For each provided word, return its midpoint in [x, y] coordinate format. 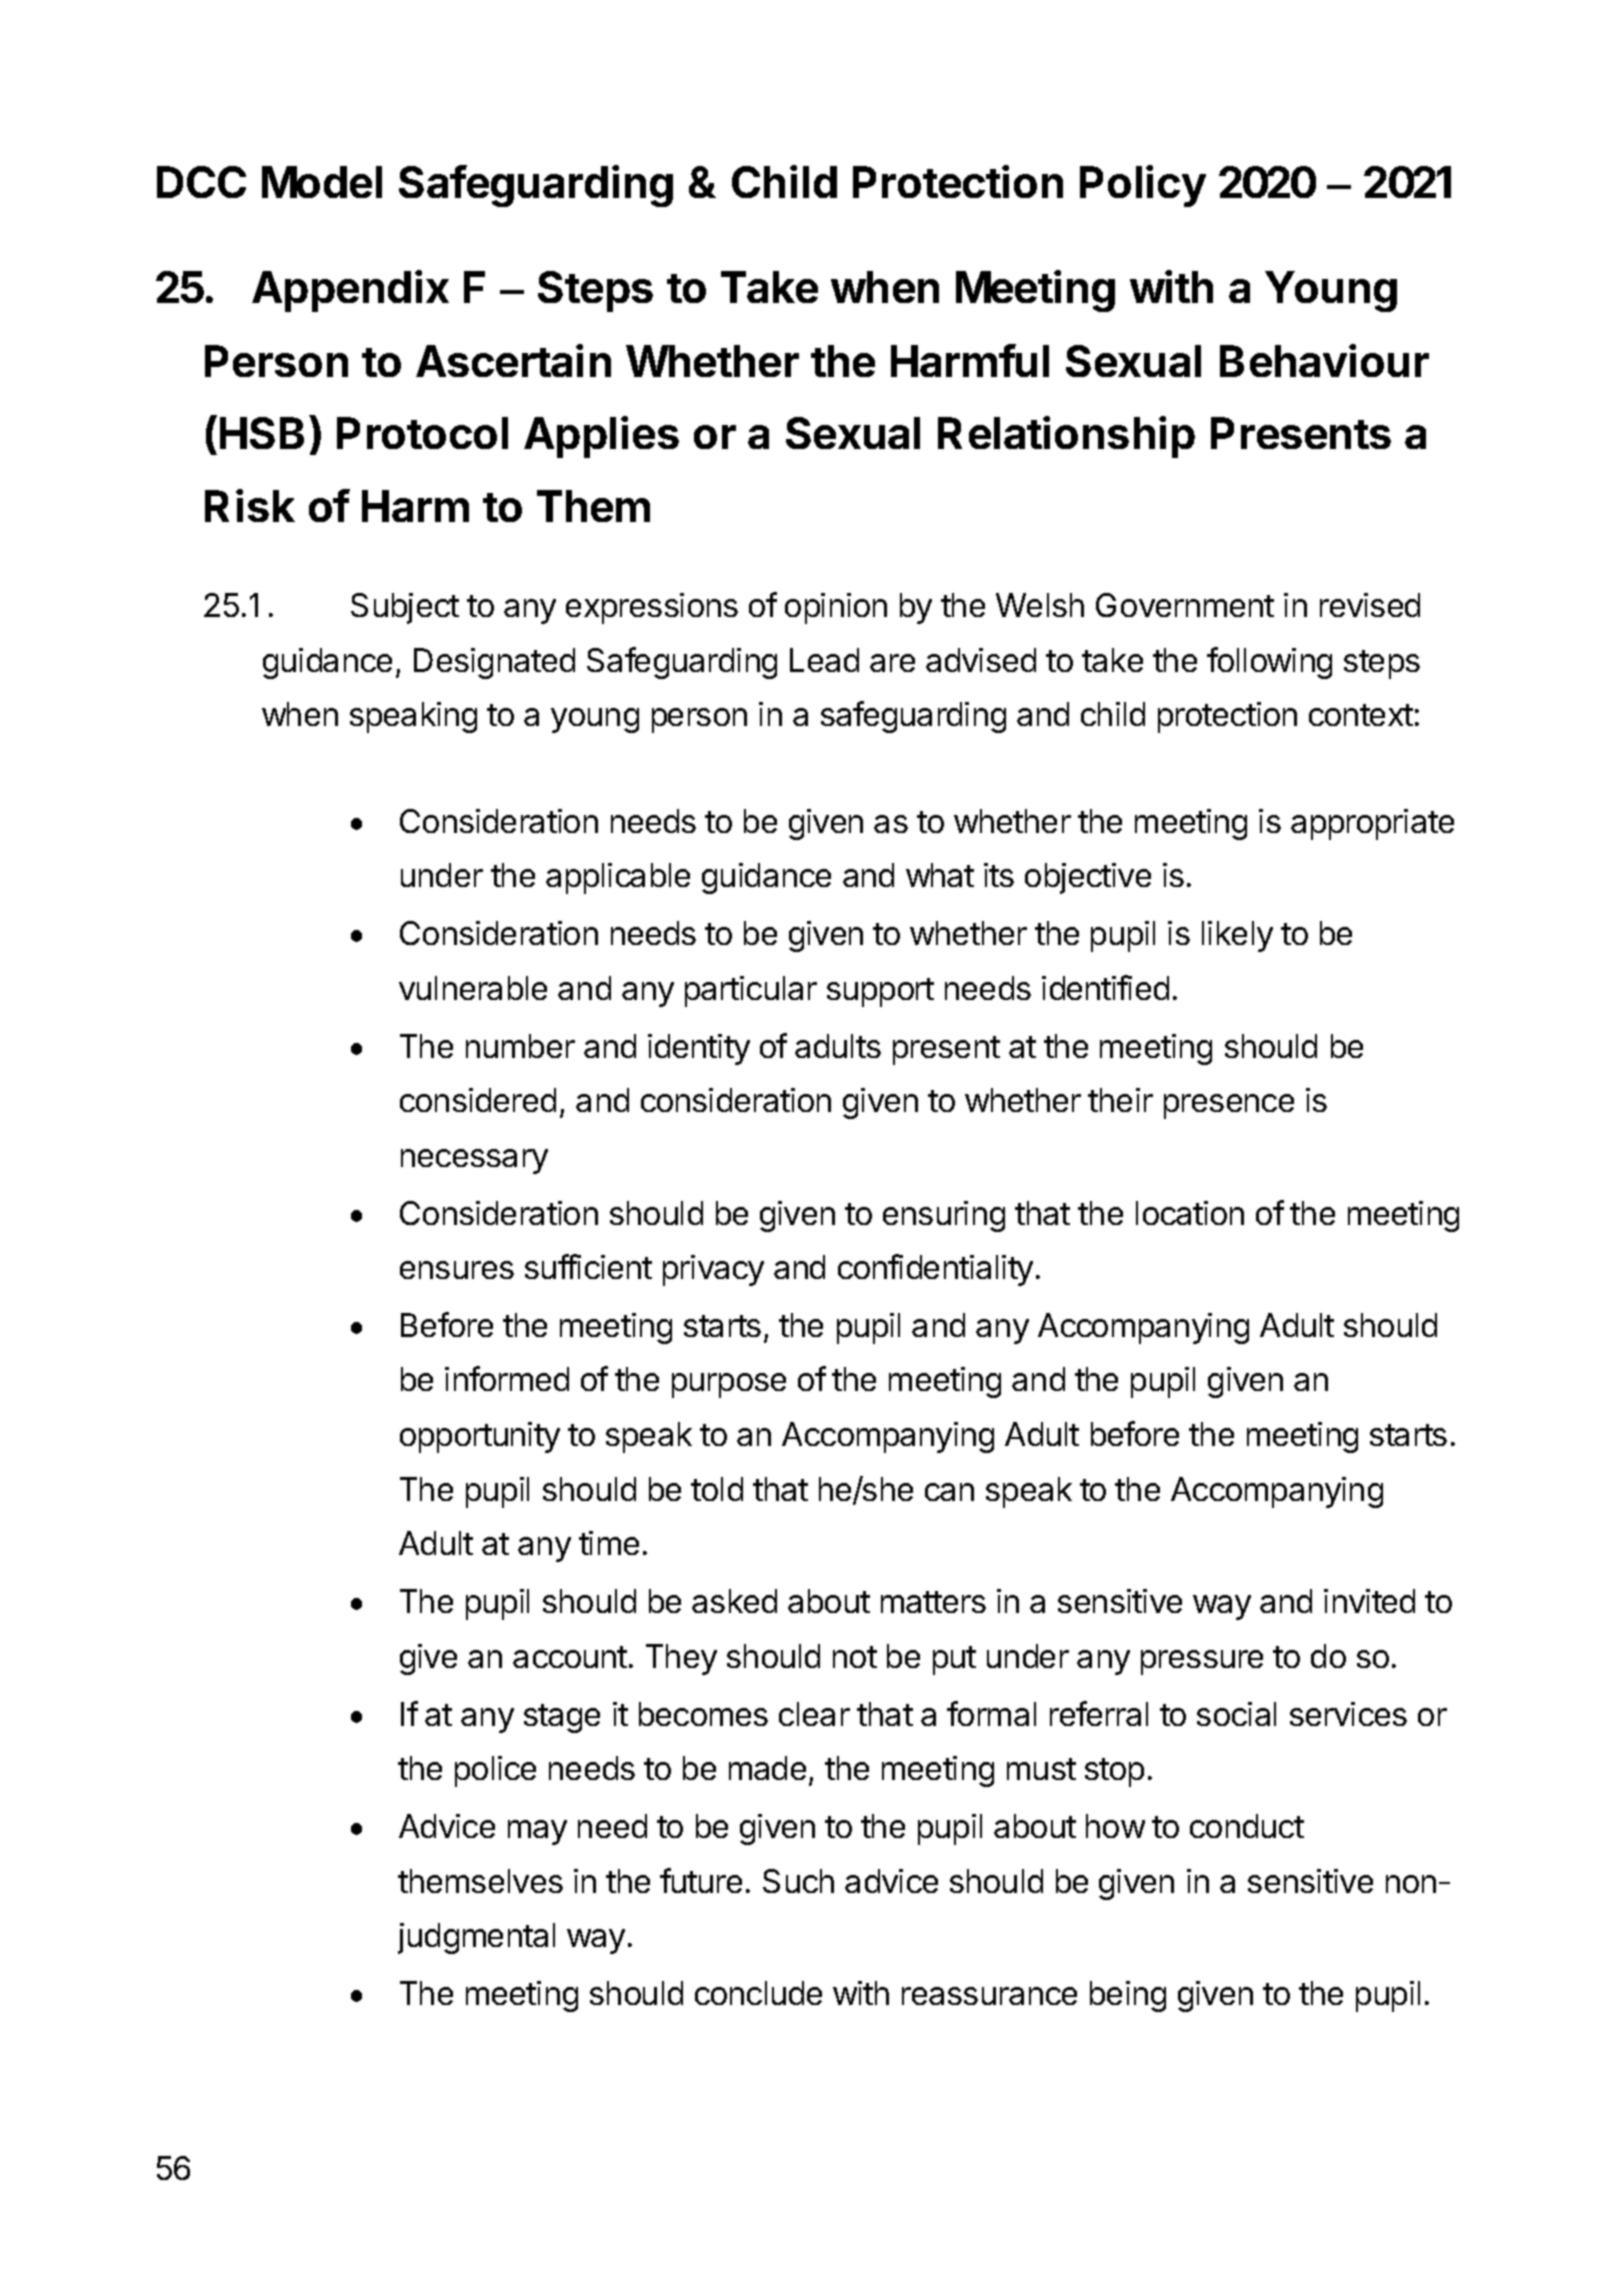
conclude [758, 1993]
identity [699, 1049]
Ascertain [513, 360]
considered [478, 1100]
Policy [1143, 186]
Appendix [350, 291]
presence [1229, 1106]
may [537, 1832]
